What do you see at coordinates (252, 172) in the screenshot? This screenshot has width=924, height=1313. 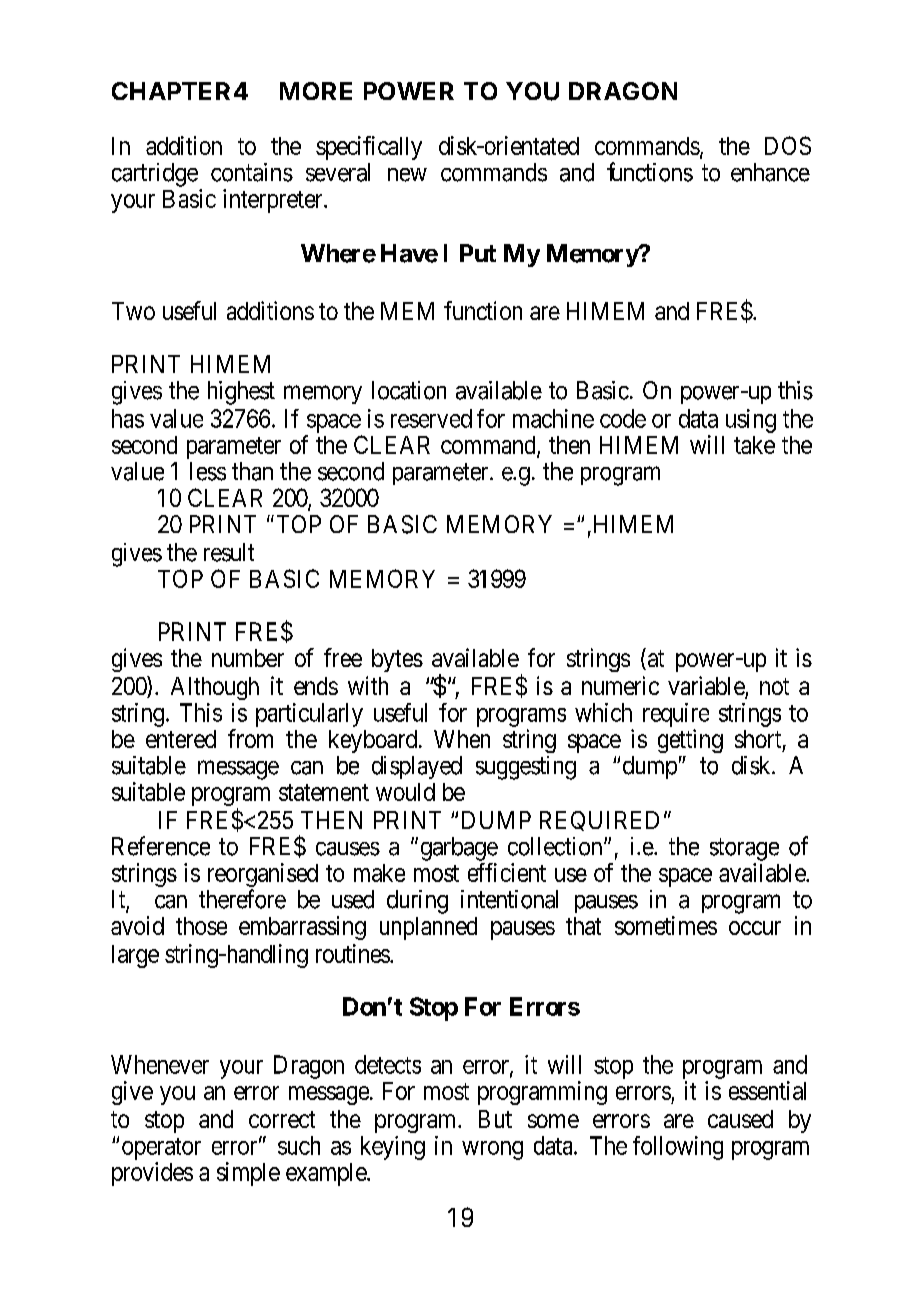 I see `contains` at bounding box center [252, 172].
